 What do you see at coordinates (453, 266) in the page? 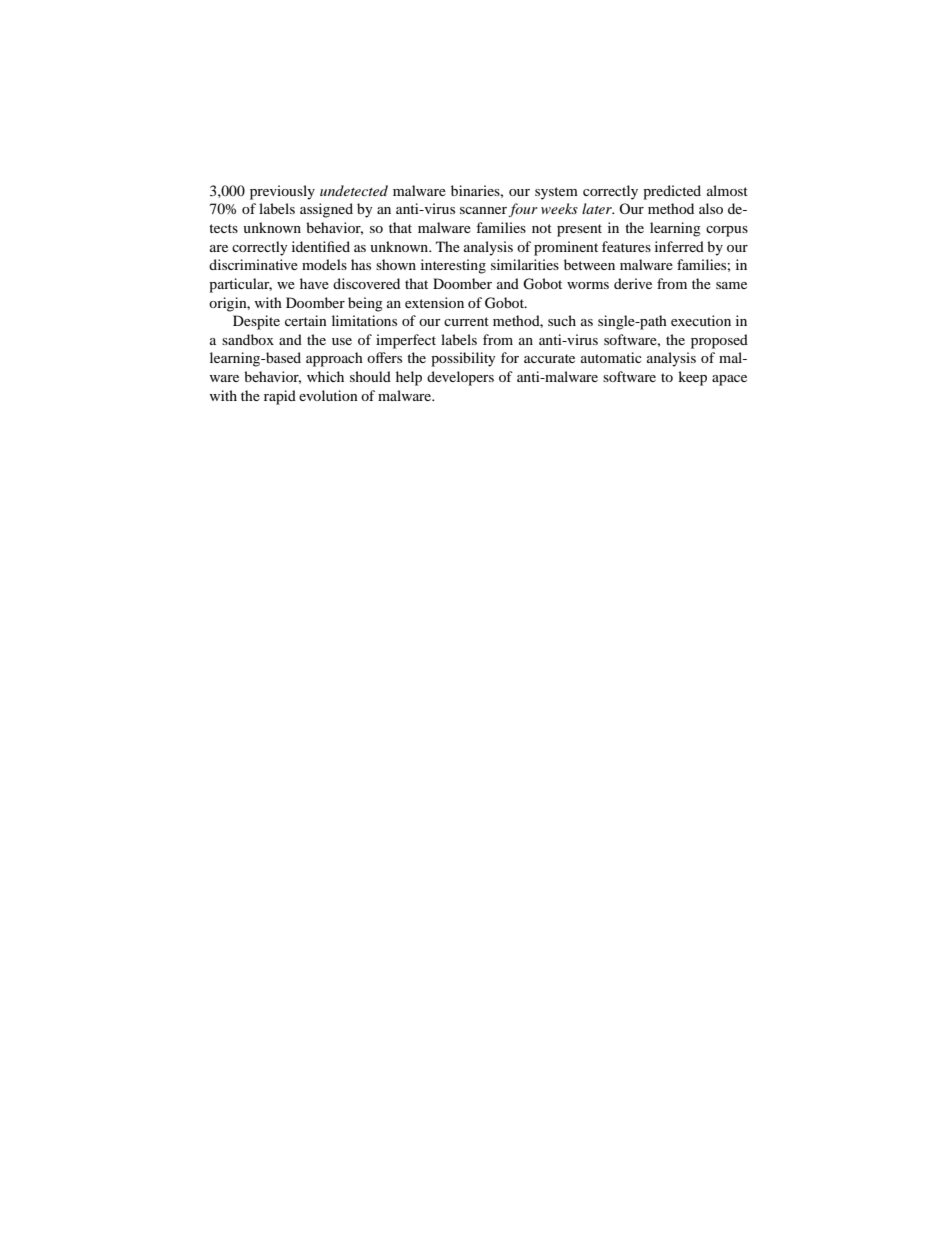
I see `interesting` at bounding box center [453, 266].
